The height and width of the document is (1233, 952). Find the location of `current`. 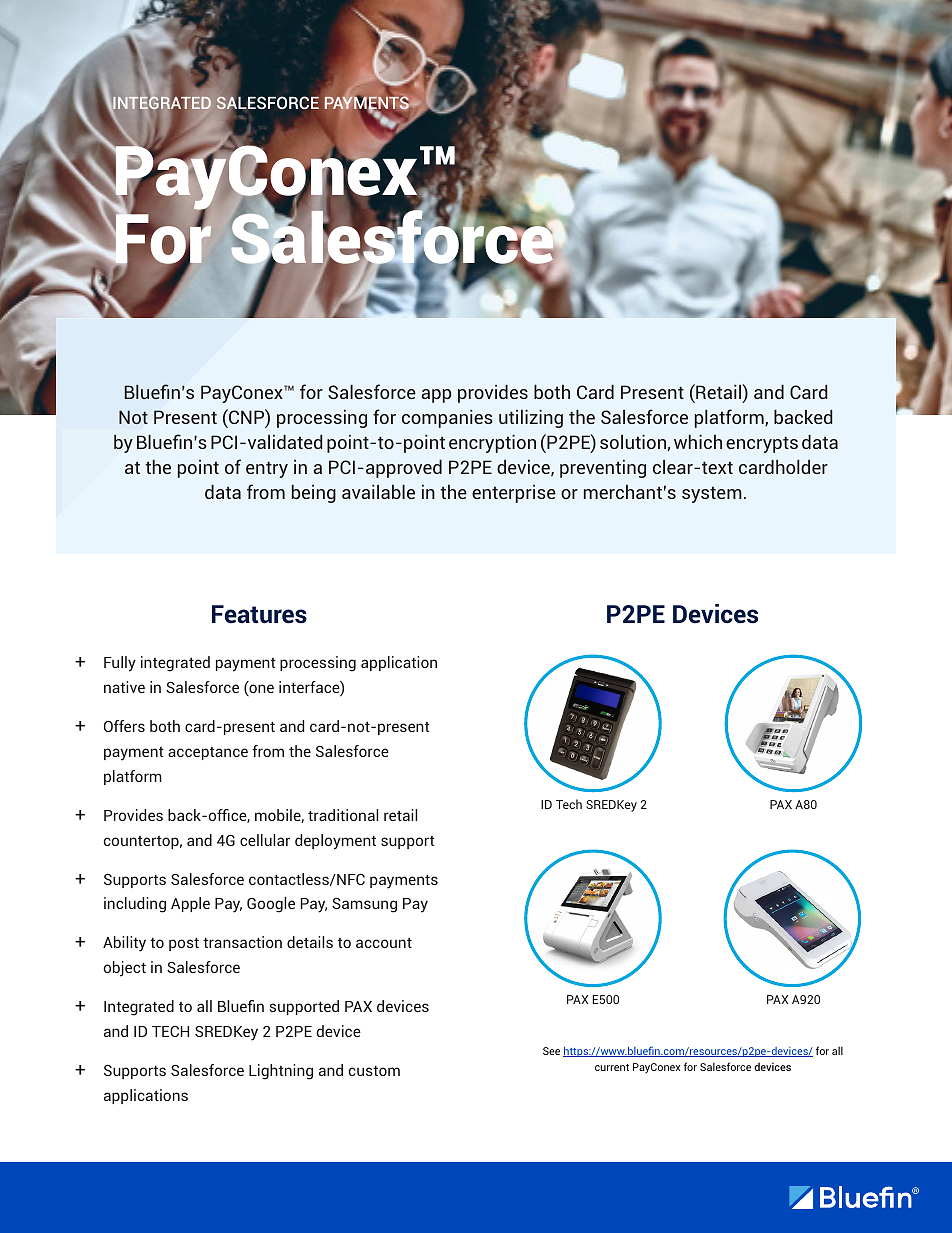

current is located at coordinates (612, 1067).
